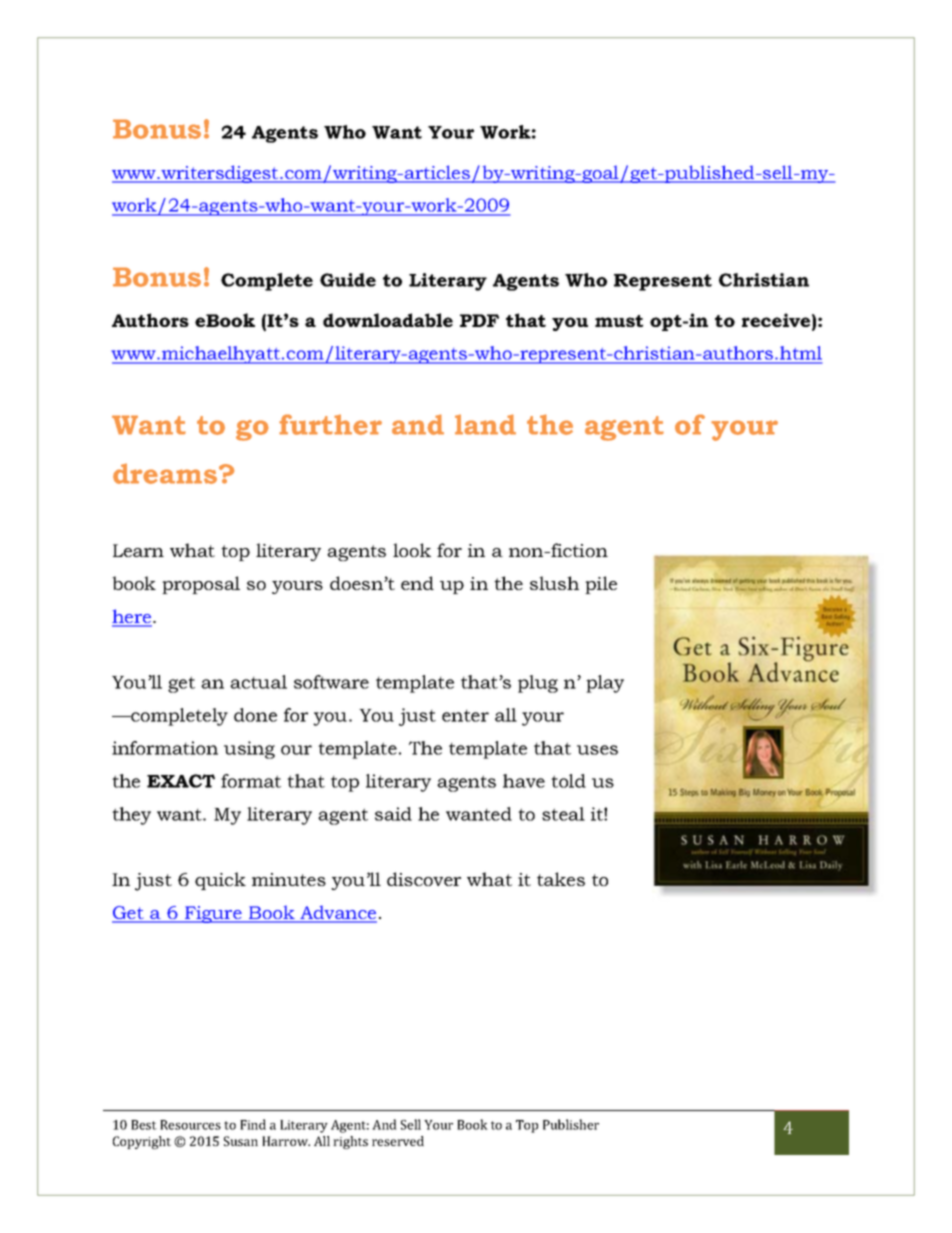 The image size is (952, 1233). I want to click on steal, so click(563, 814).
